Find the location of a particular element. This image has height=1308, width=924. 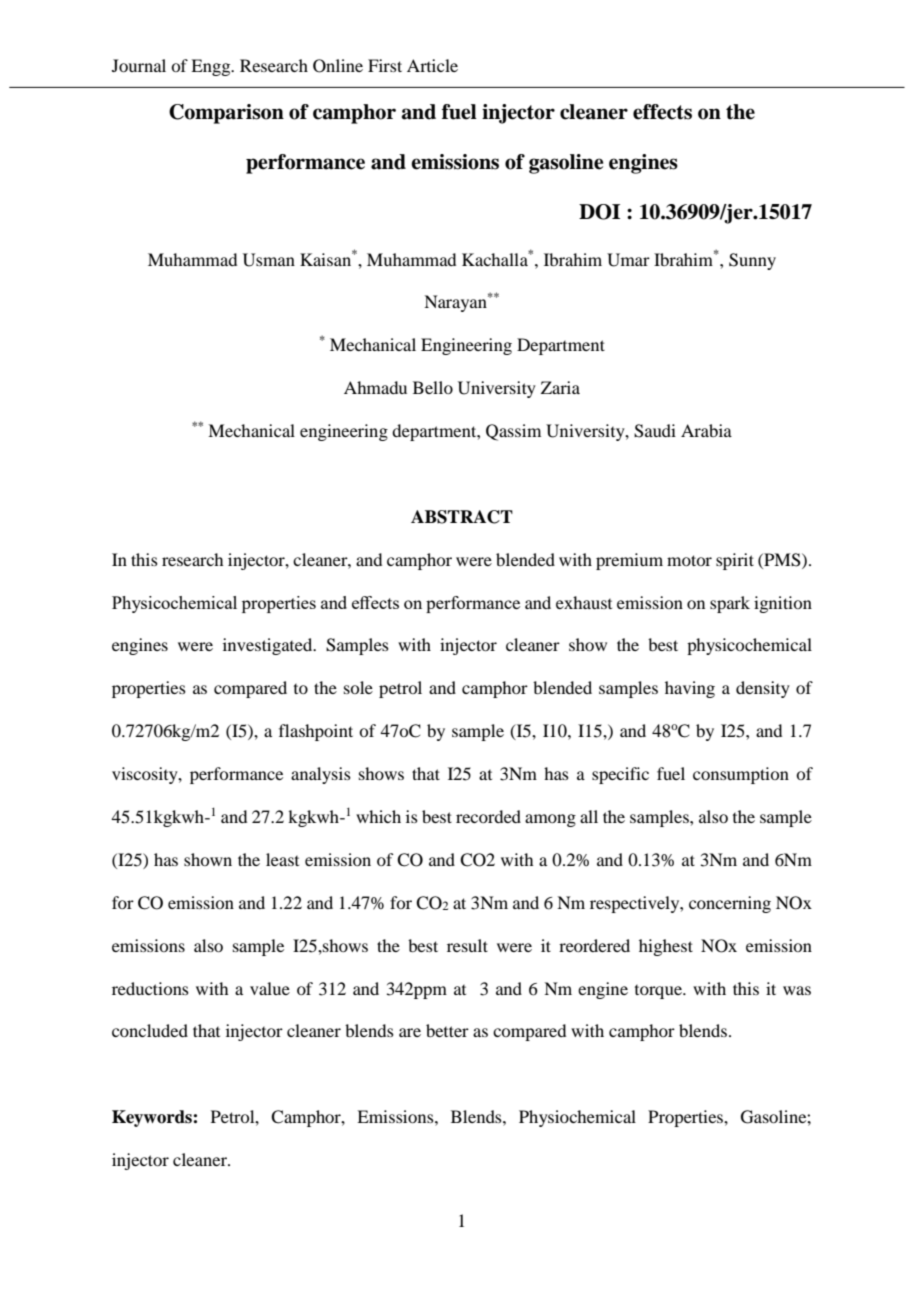

spark is located at coordinates (730, 604).
